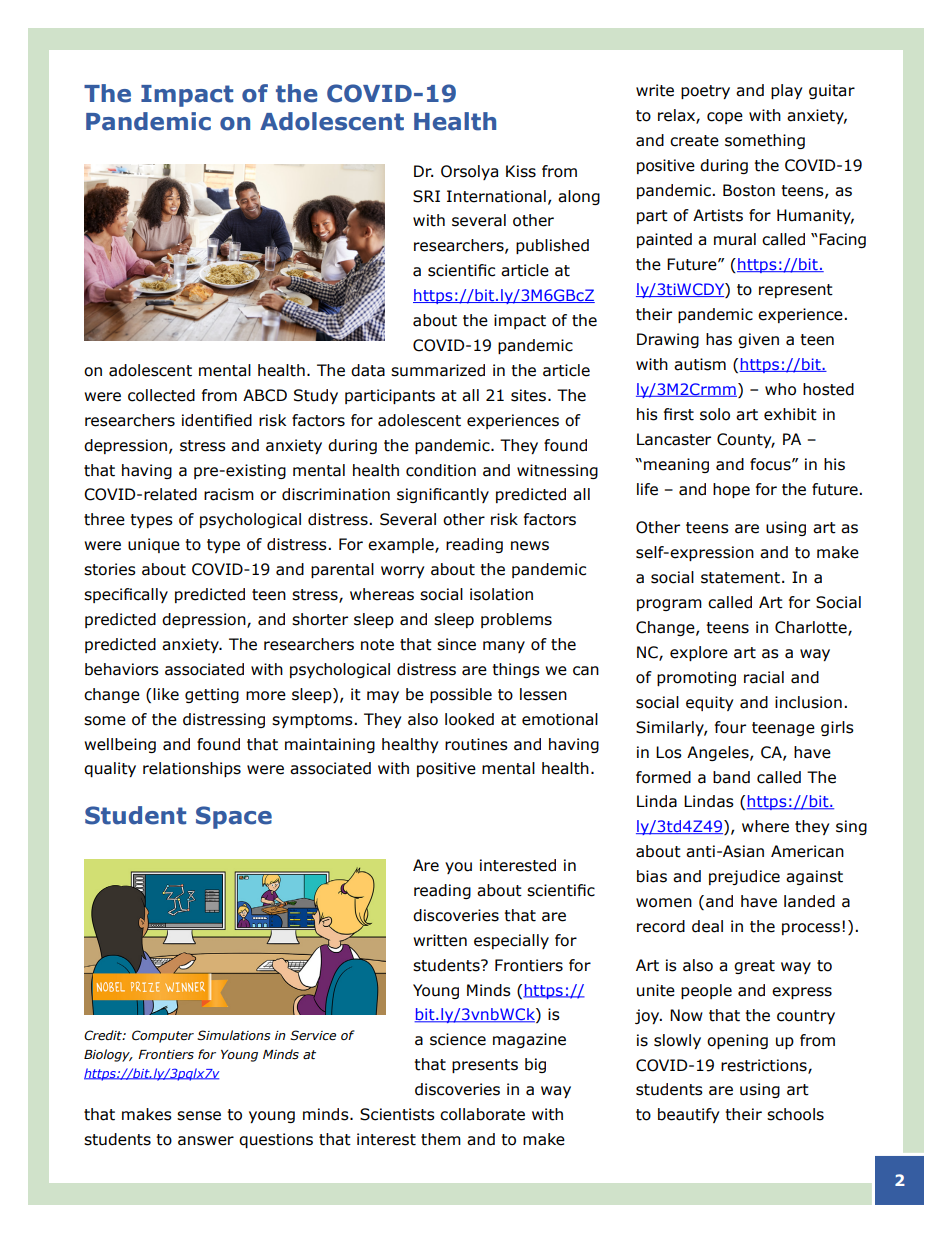 The height and width of the page is (1233, 952). What do you see at coordinates (725, 118) in the page?
I see `cope` at bounding box center [725, 118].
